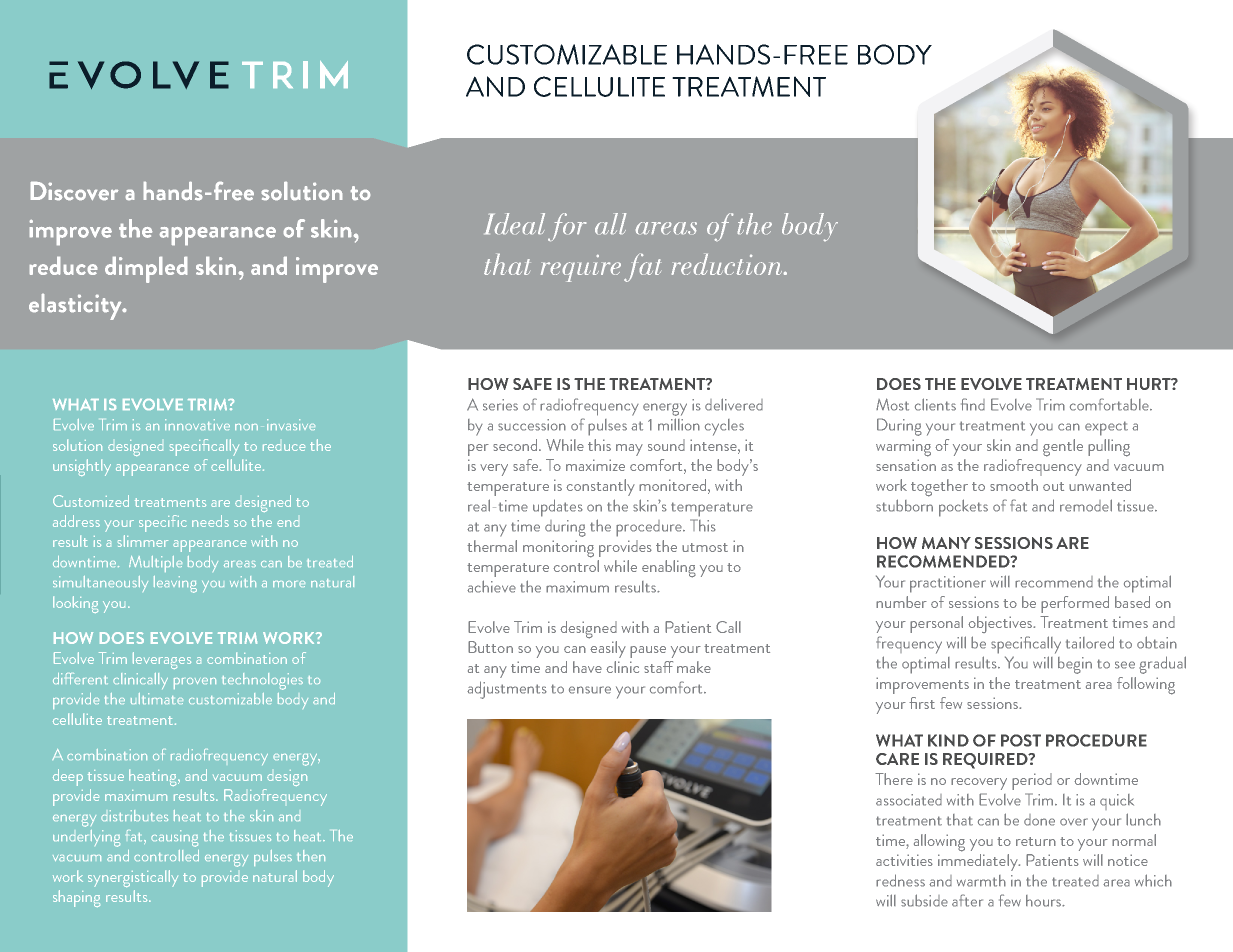  I want to click on shaping, so click(76, 898).
